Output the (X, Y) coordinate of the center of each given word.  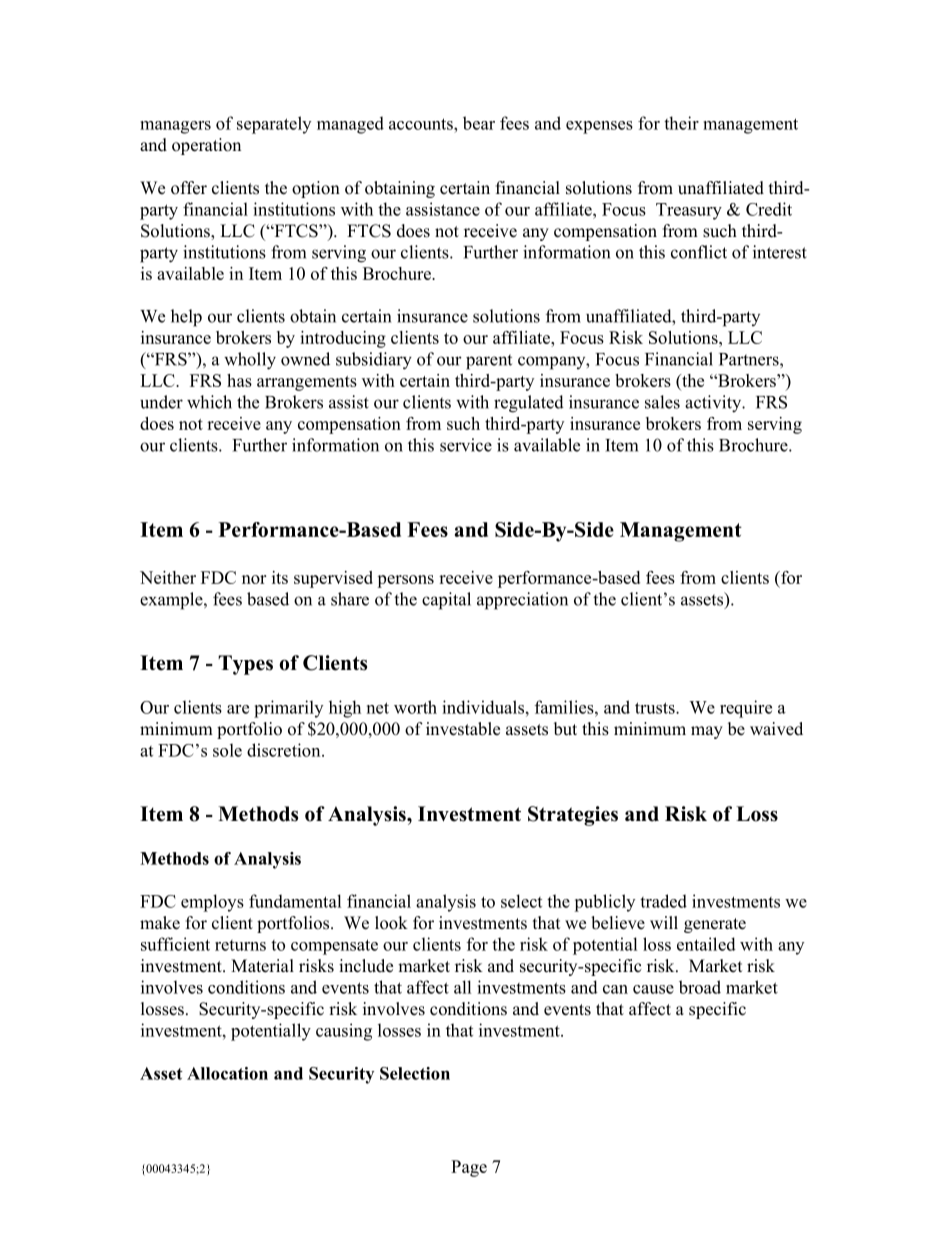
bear (479, 123)
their (681, 123)
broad (700, 987)
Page (469, 1168)
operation (206, 146)
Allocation (227, 1073)
